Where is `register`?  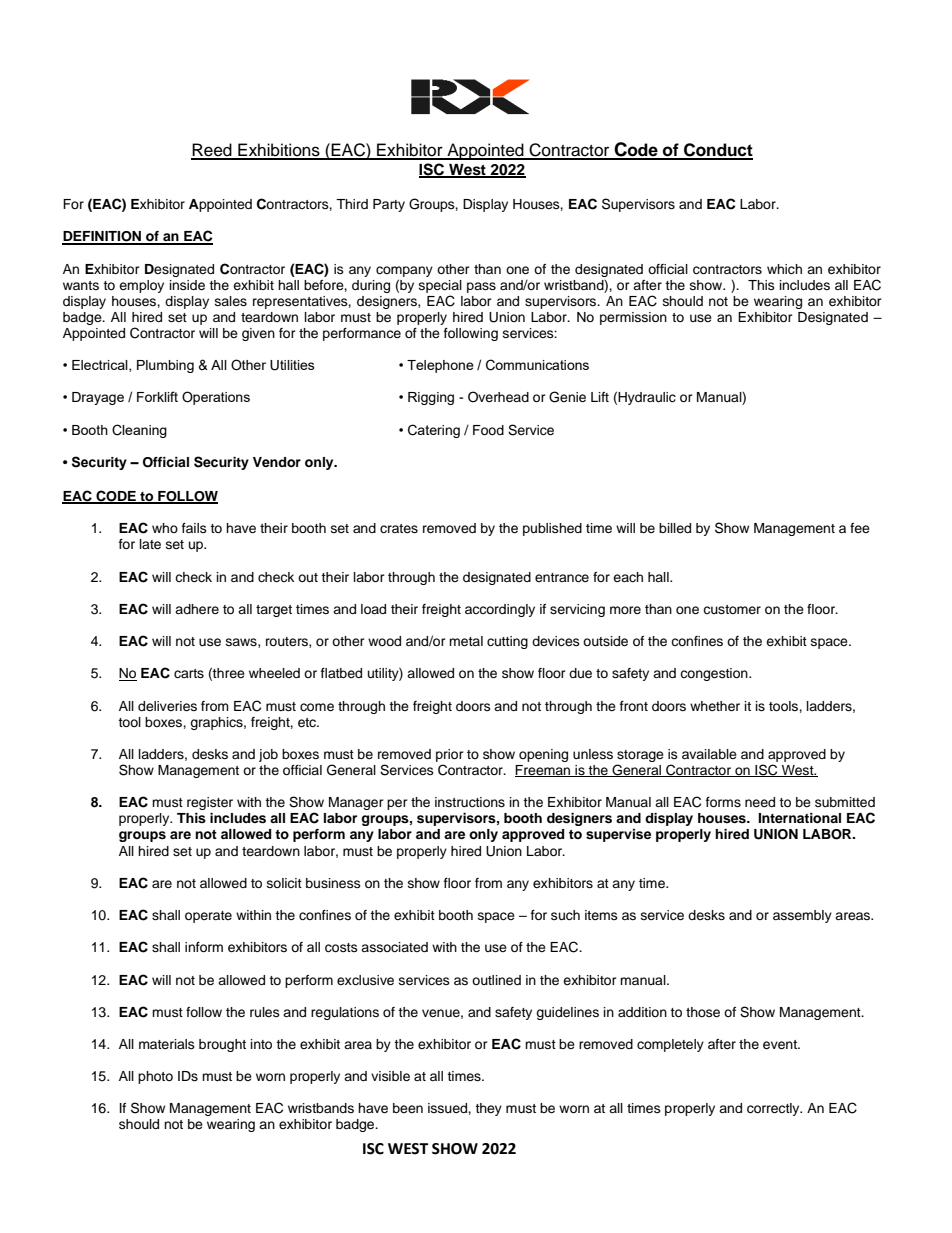
register is located at coordinates (210, 803).
